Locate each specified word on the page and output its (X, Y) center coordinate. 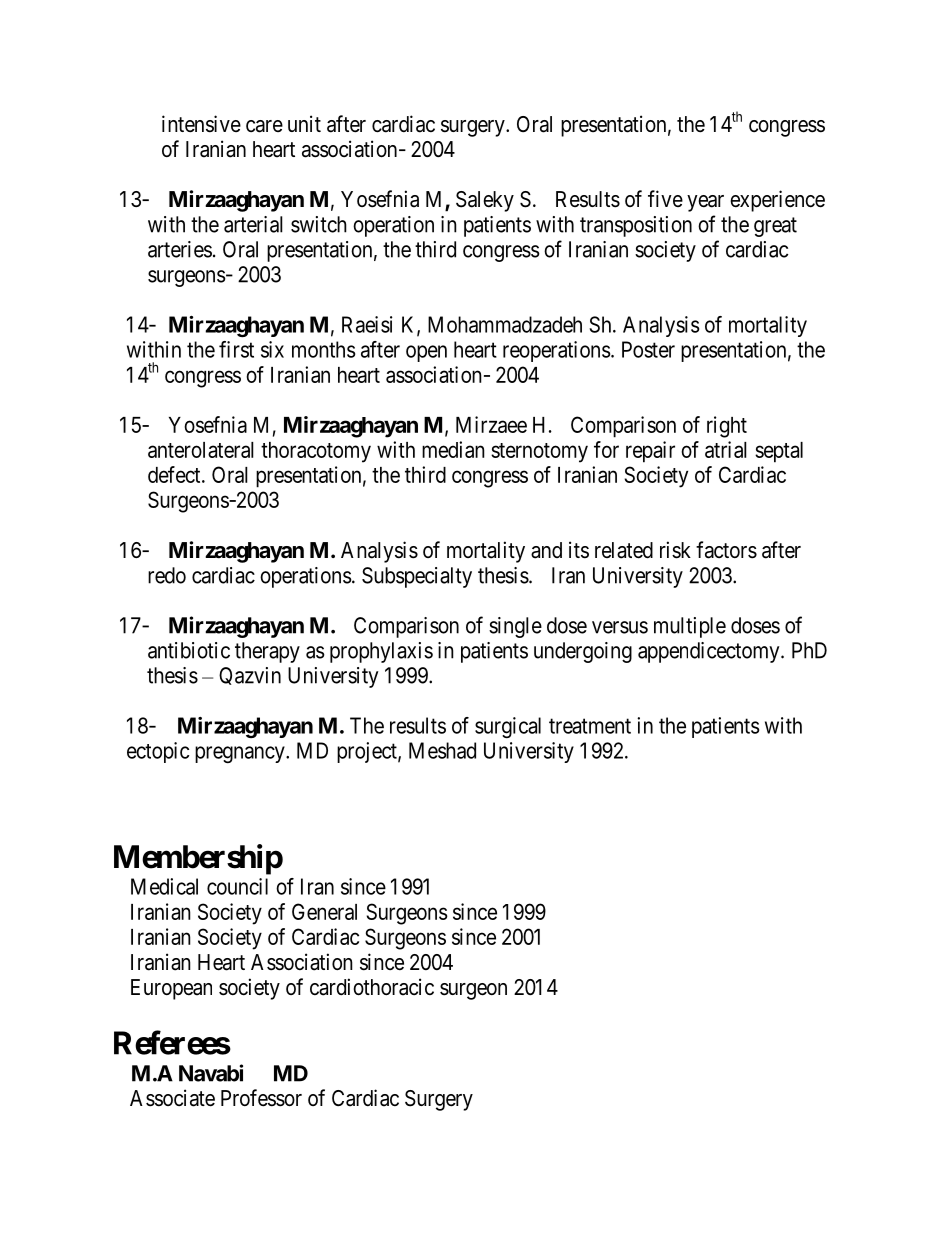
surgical (508, 727)
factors (726, 550)
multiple (690, 627)
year (705, 203)
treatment (590, 726)
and (546, 550)
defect (175, 474)
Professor (261, 1098)
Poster (648, 349)
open (426, 353)
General (324, 911)
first (236, 349)
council (237, 886)
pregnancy (241, 754)
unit (304, 123)
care (264, 126)
